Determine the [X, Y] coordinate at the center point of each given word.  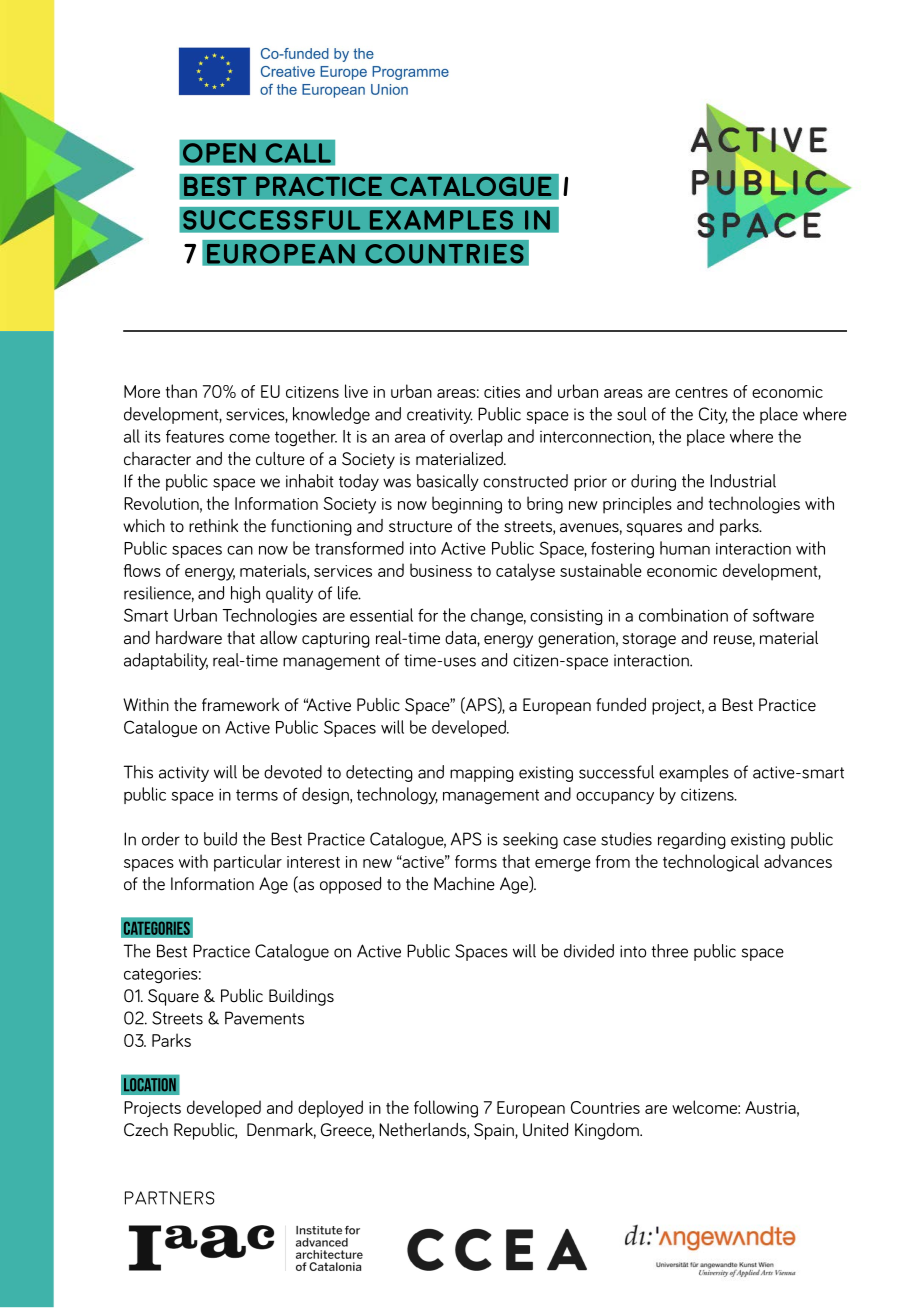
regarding [692, 840]
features [195, 436]
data [461, 639]
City [713, 415]
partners [170, 1198]
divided [589, 951]
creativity [440, 416]
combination [683, 615]
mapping [482, 774]
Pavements [264, 1018]
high [245, 594]
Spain [495, 1131]
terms [257, 795]
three [669, 951]
